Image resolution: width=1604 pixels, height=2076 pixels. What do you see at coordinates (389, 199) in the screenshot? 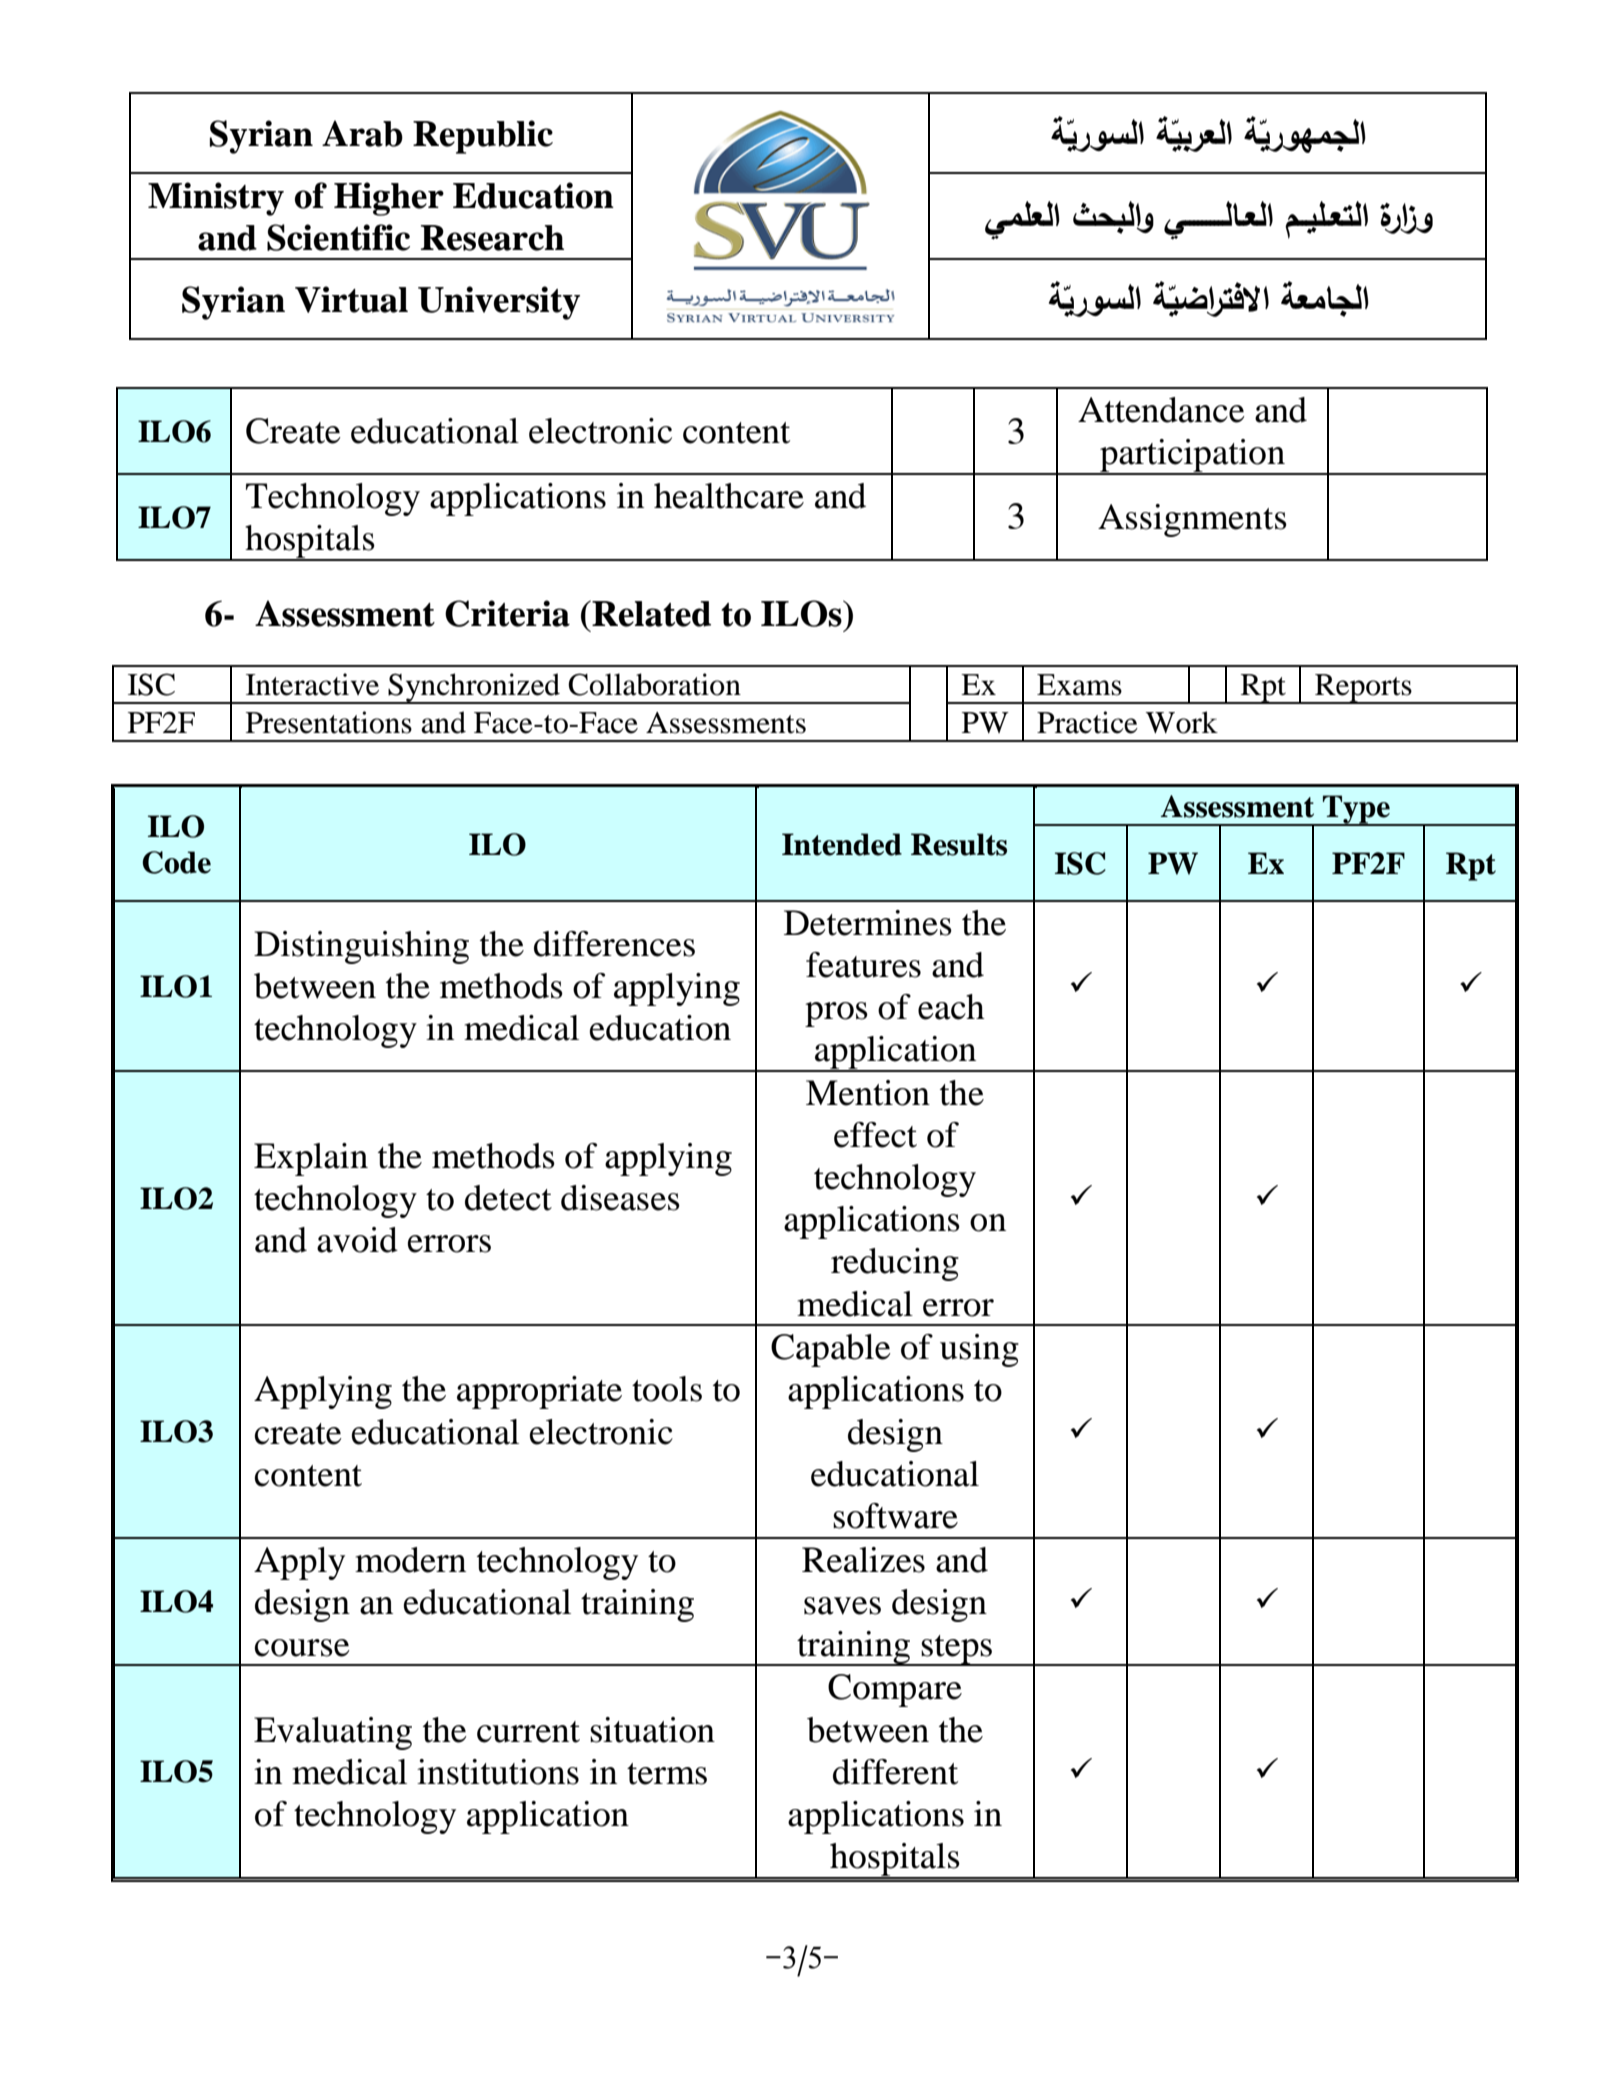
I see `Higher` at bounding box center [389, 199].
